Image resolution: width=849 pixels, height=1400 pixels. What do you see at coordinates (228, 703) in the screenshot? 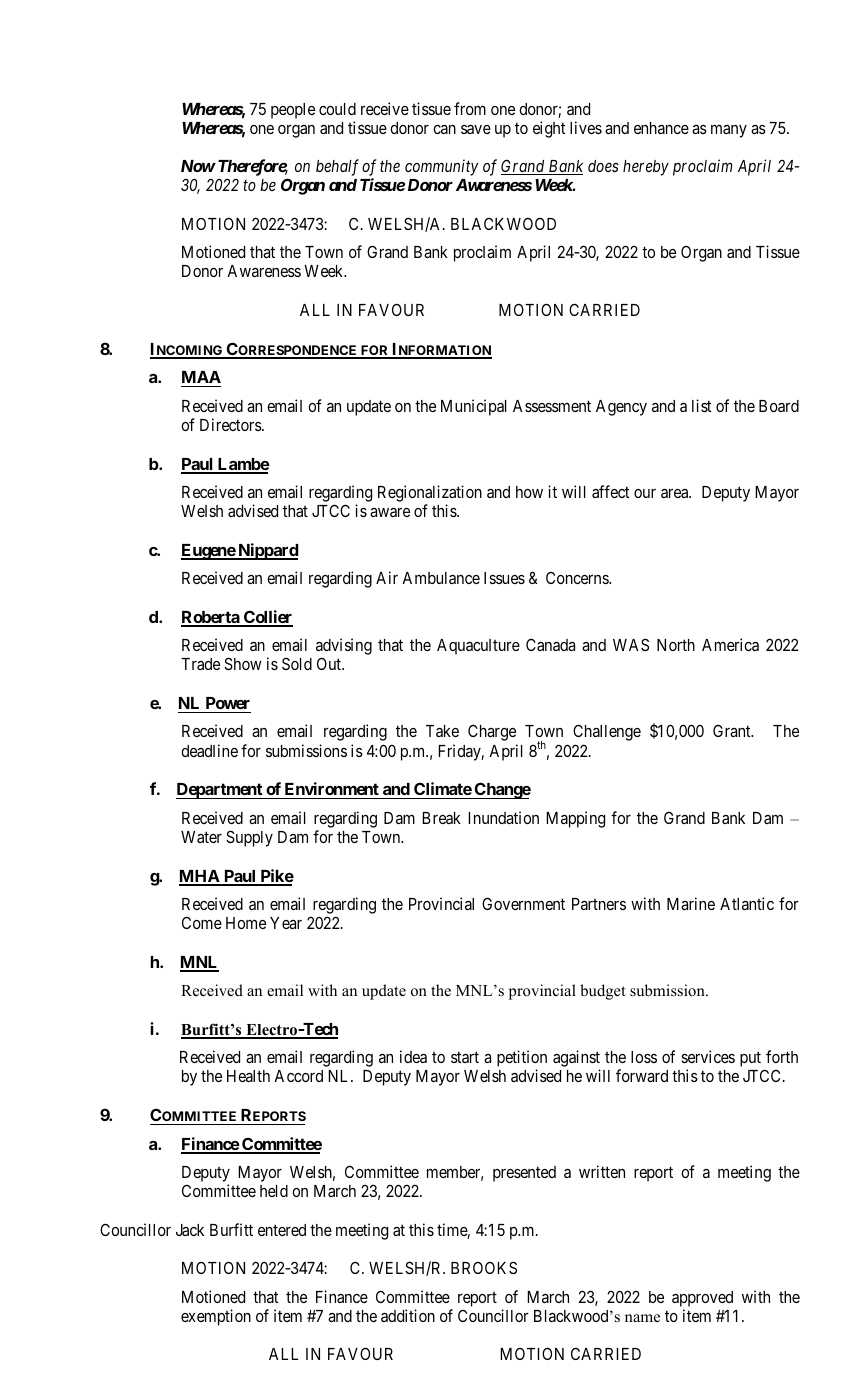
I see `Power` at bounding box center [228, 703].
